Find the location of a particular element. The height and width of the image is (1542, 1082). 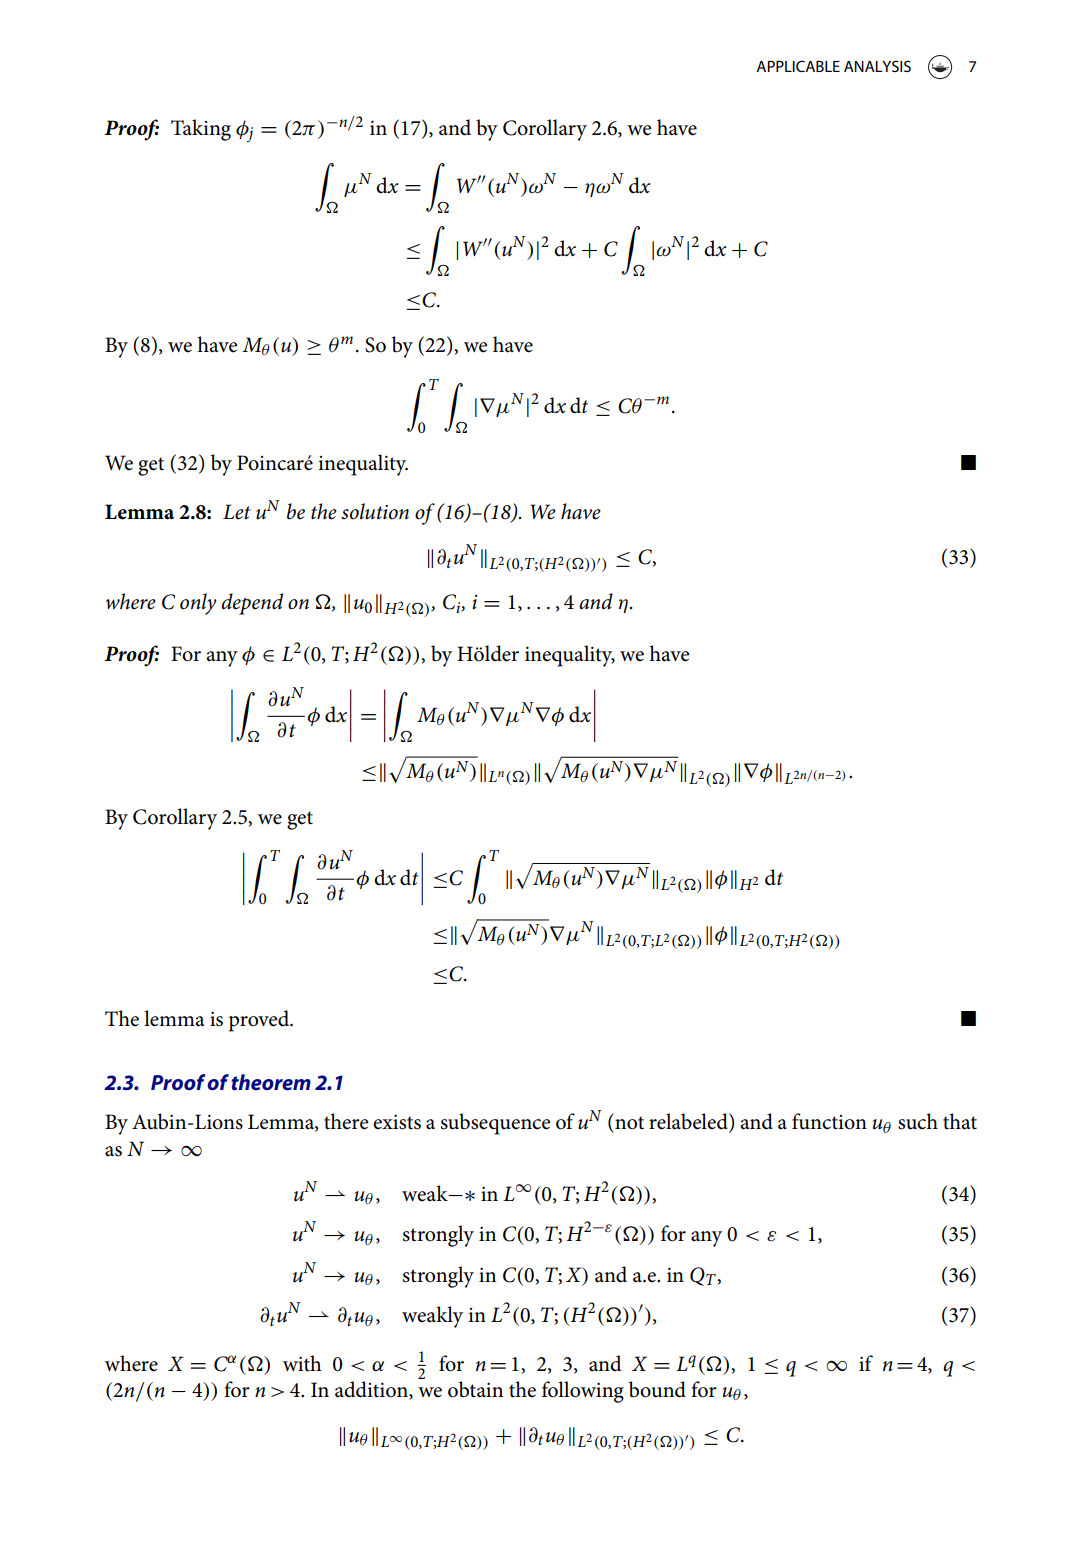

with is located at coordinates (302, 1363).
